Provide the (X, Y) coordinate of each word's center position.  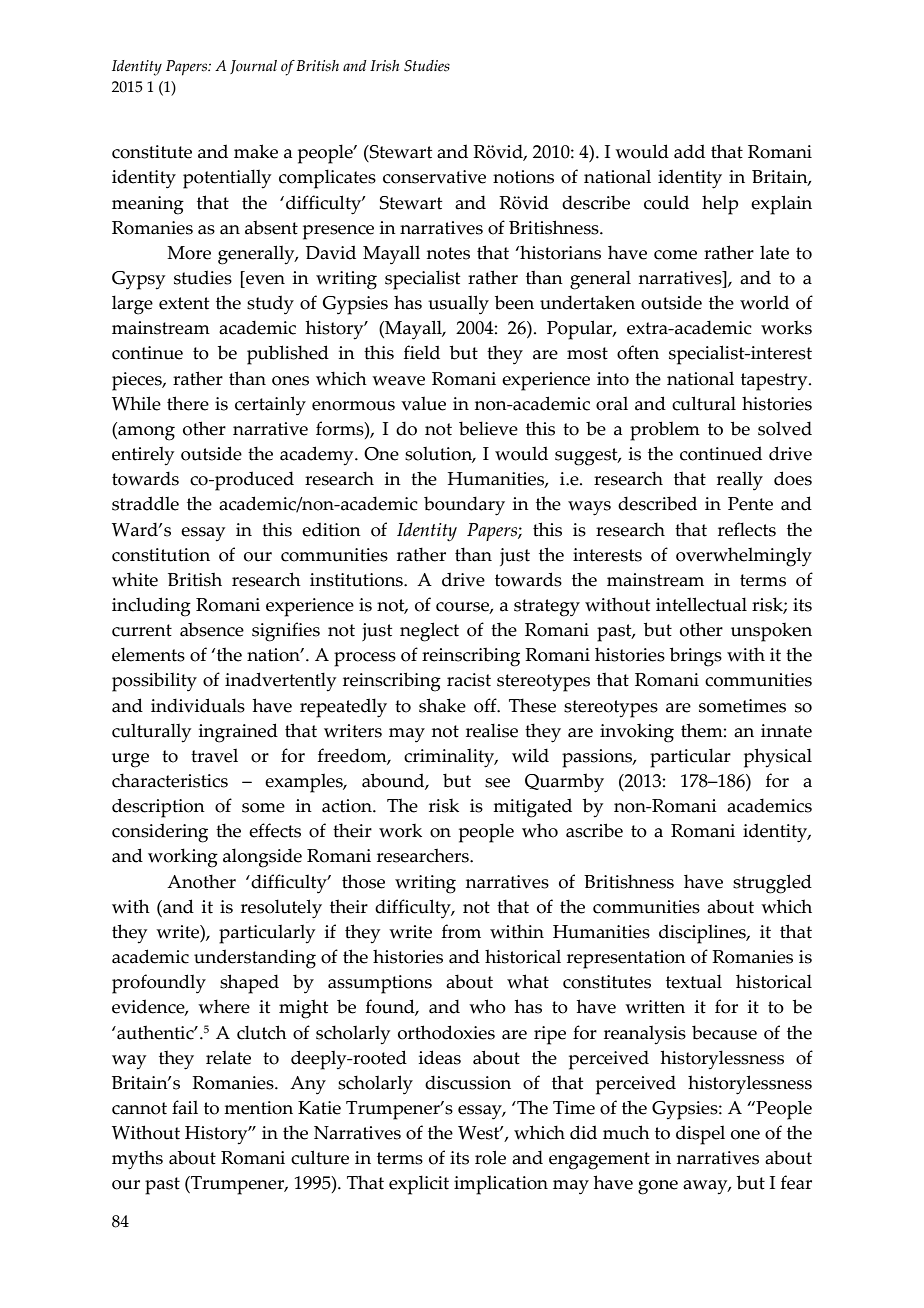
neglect (429, 632)
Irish (384, 66)
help (720, 205)
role (490, 1157)
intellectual (701, 604)
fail (185, 1107)
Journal (253, 67)
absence (212, 629)
